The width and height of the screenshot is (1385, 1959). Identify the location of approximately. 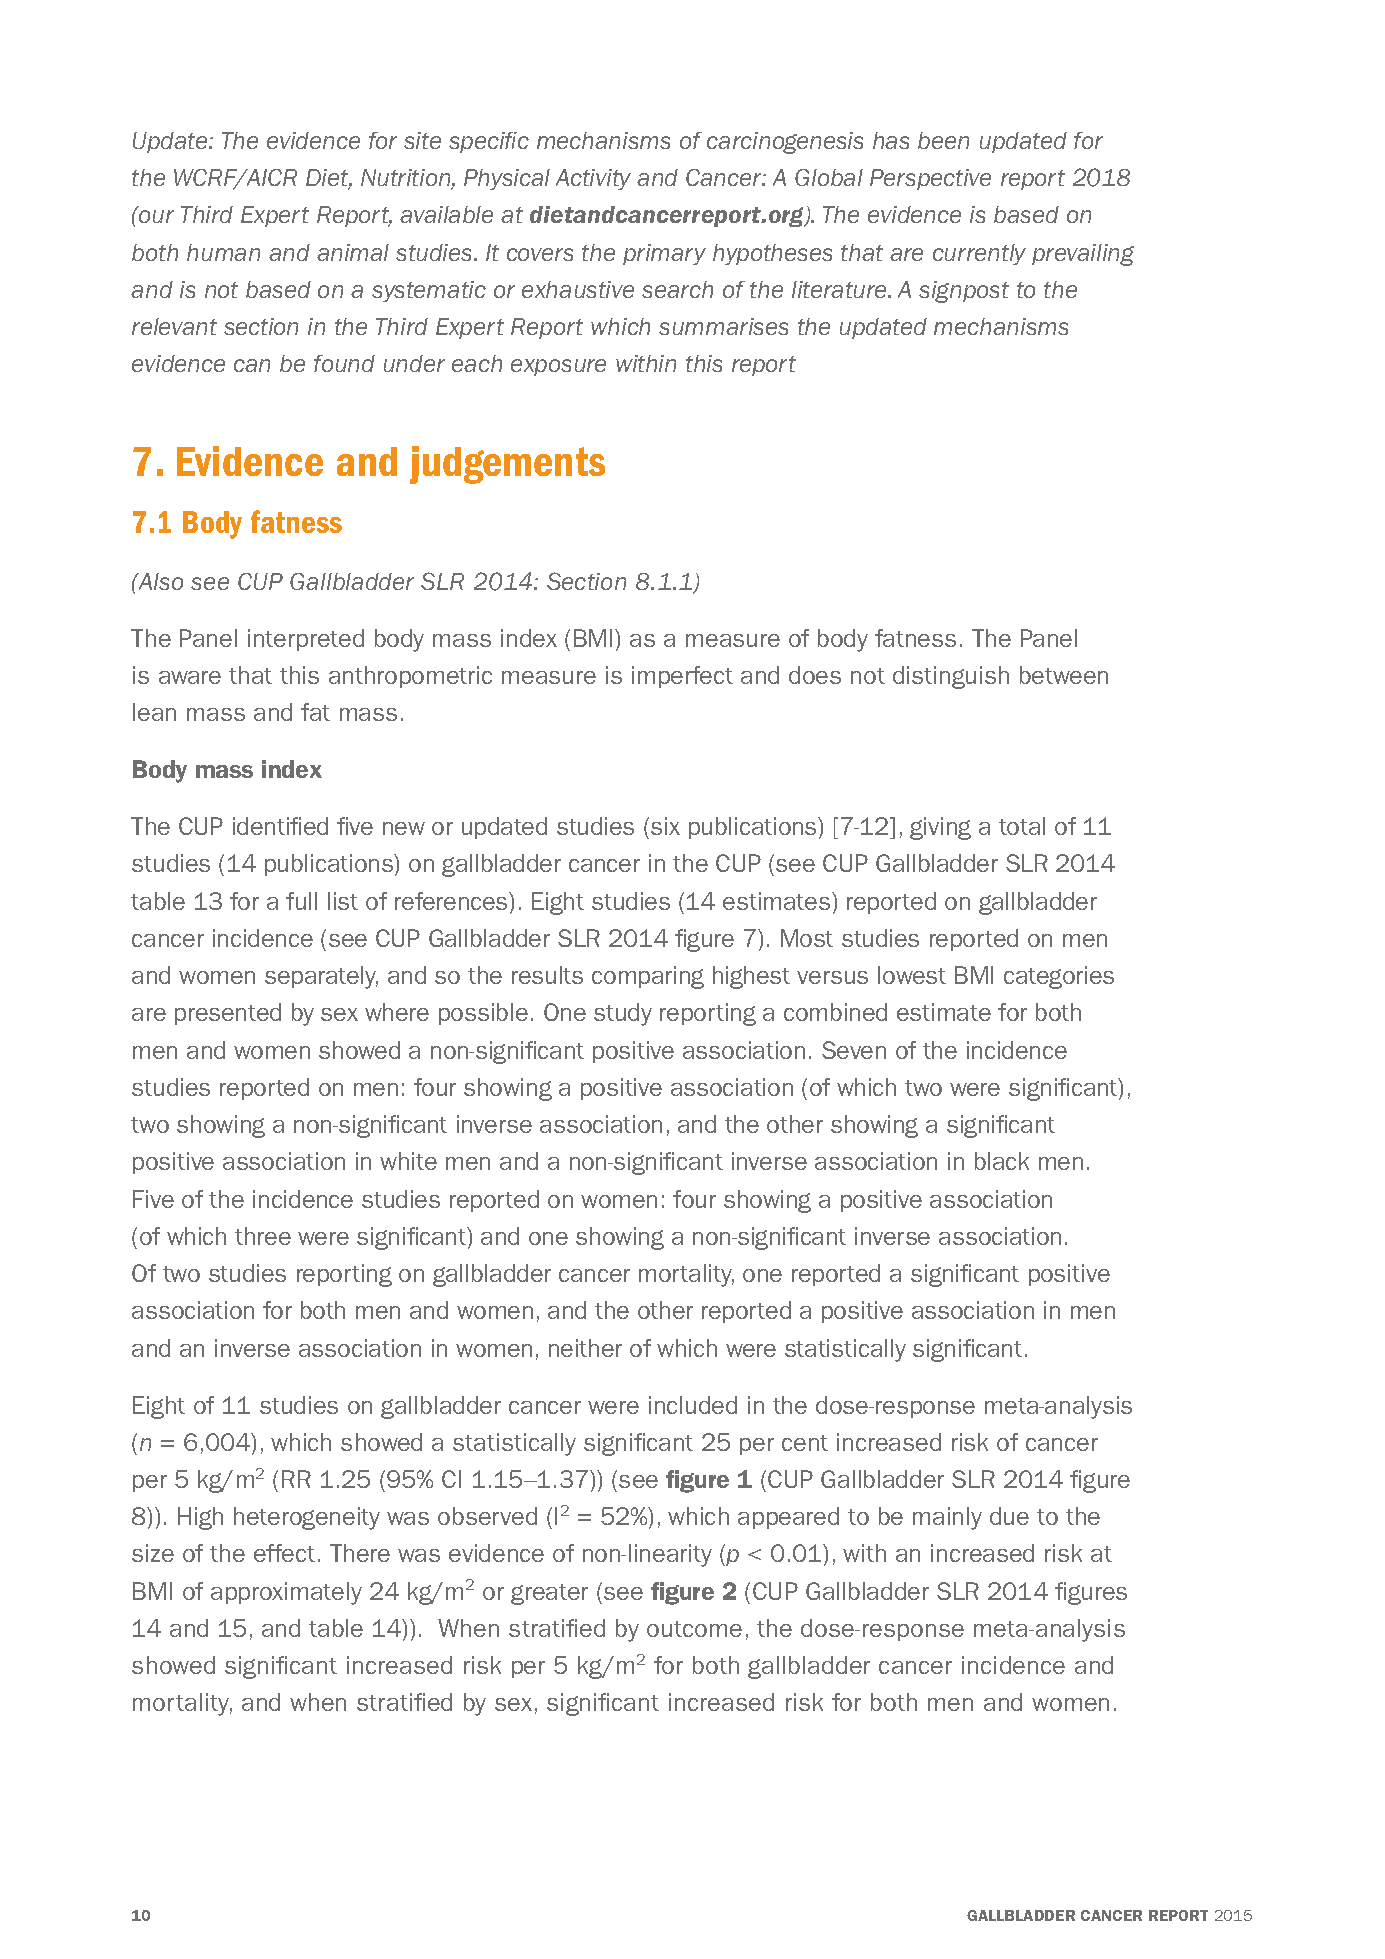
(286, 1593).
